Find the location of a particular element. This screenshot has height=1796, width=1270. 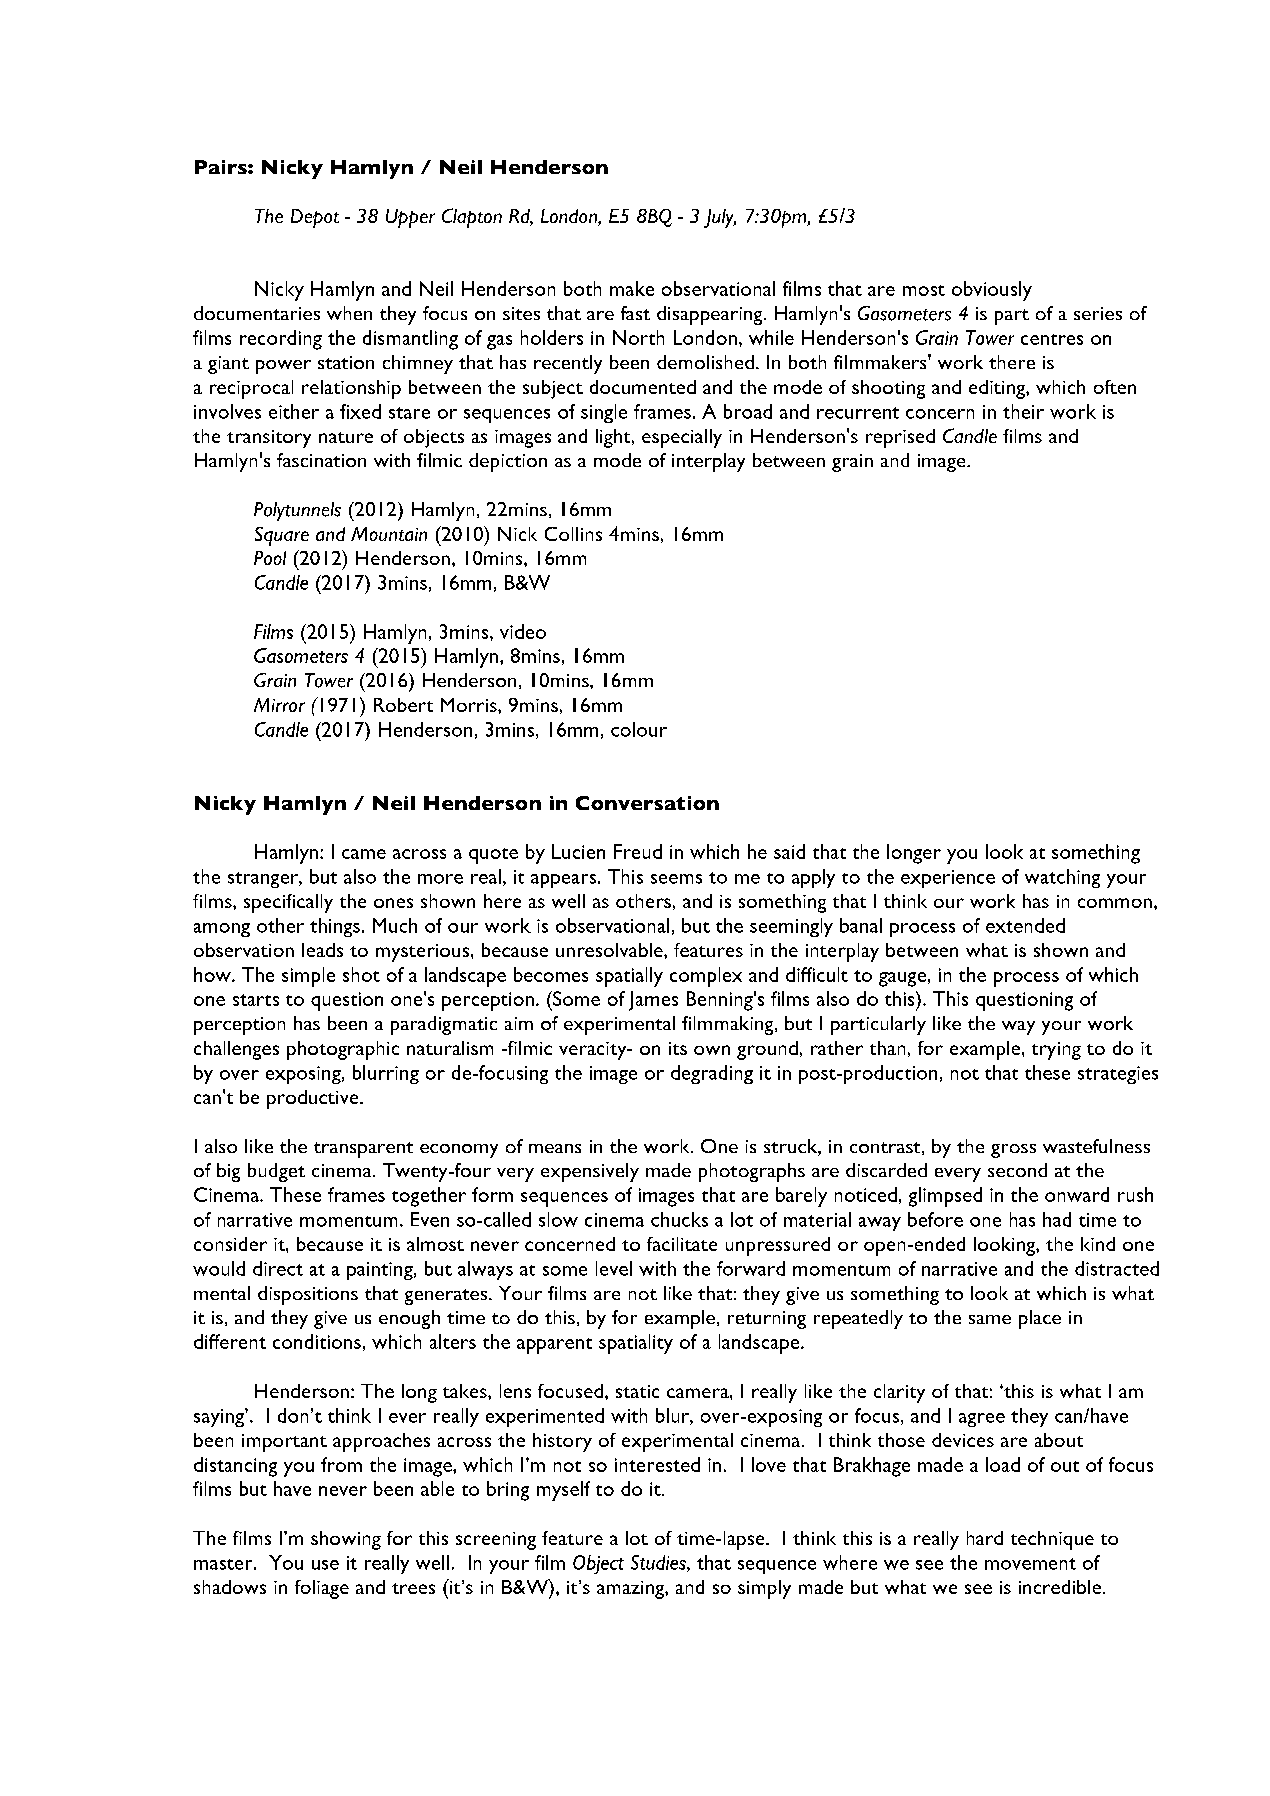

Depot is located at coordinates (315, 218).
